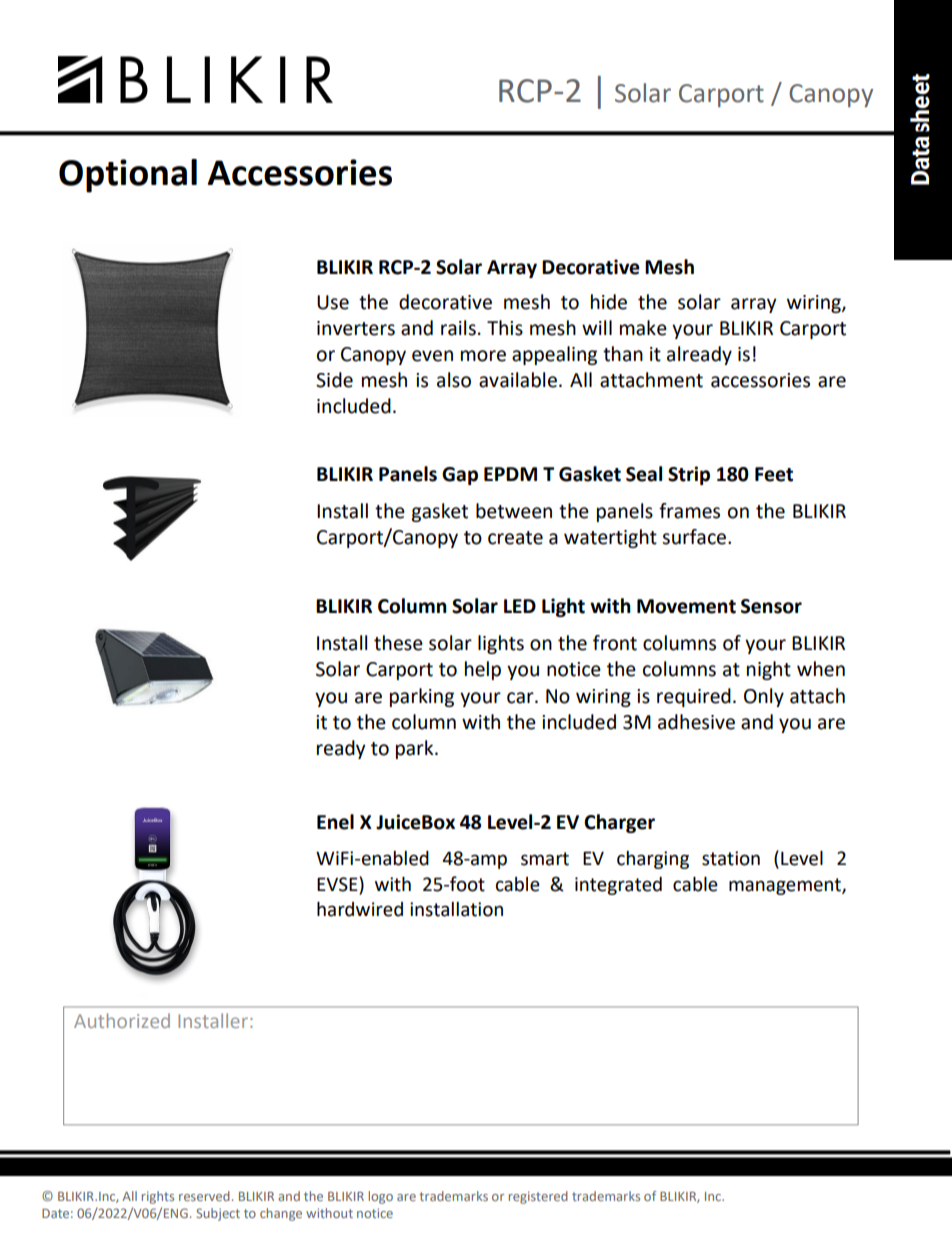  I want to click on hide, so click(609, 302).
